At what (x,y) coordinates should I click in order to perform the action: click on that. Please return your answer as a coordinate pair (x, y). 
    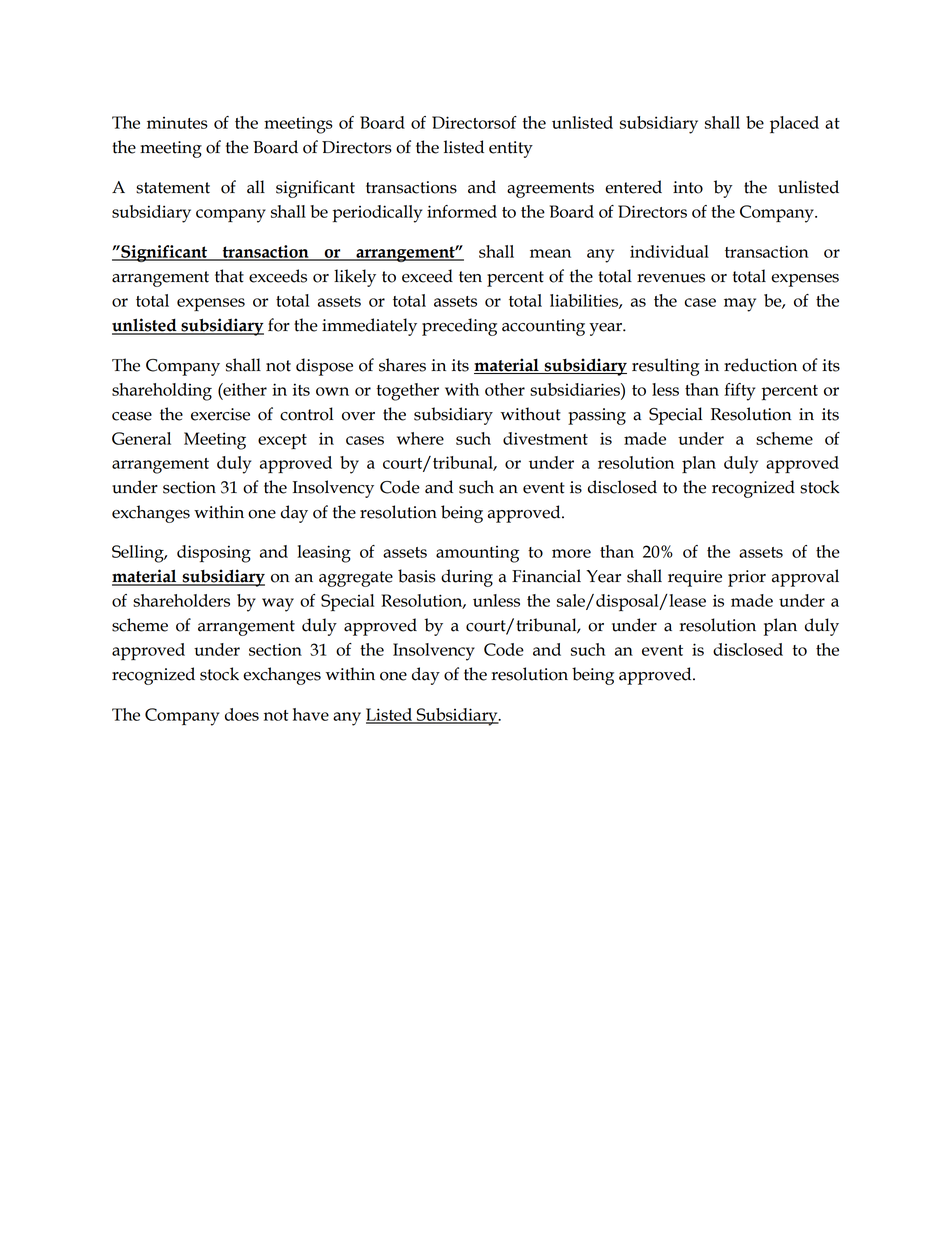
    Looking at the image, I should click on (229, 276).
